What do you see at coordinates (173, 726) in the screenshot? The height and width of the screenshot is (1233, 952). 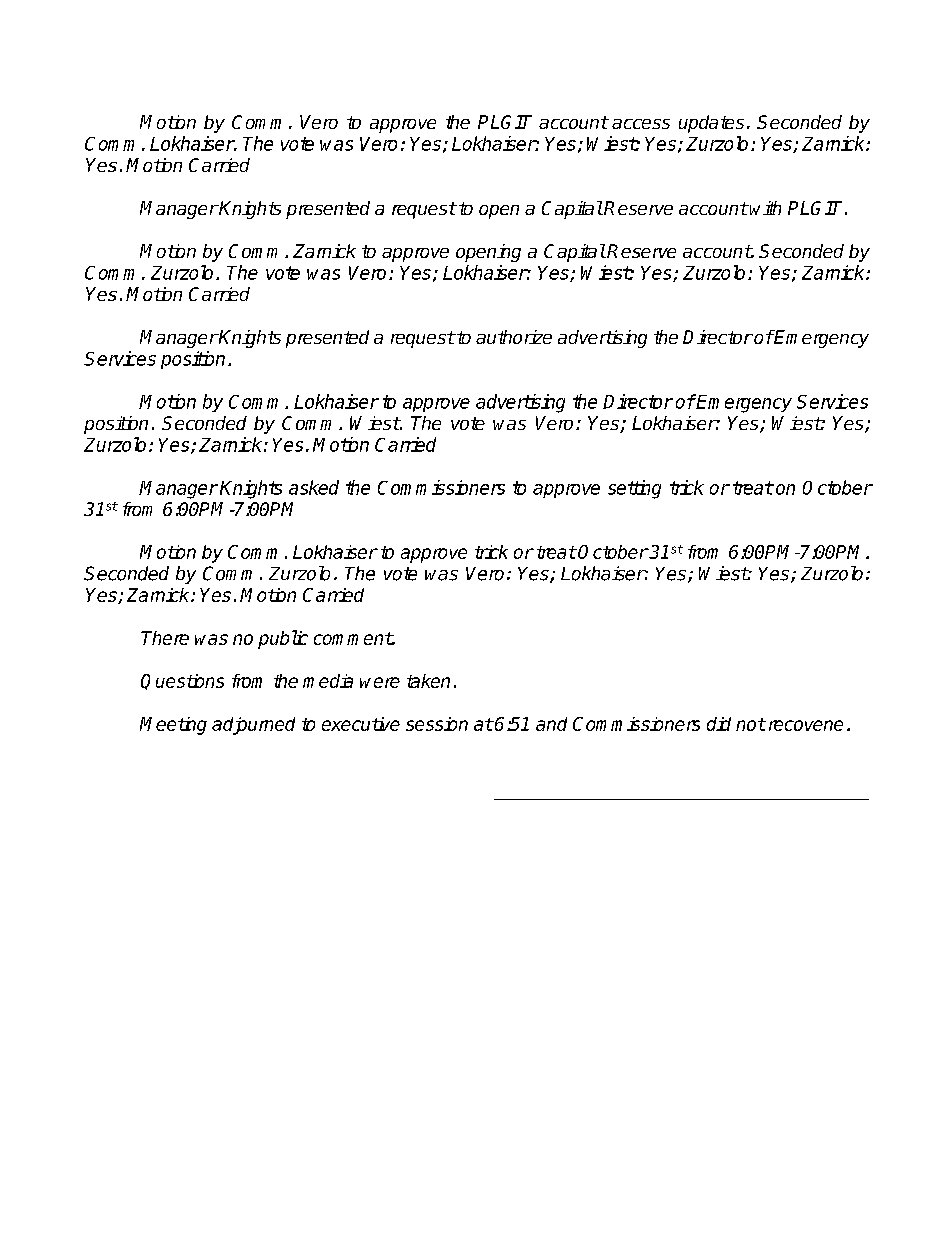 I see `Meeting` at bounding box center [173, 726].
